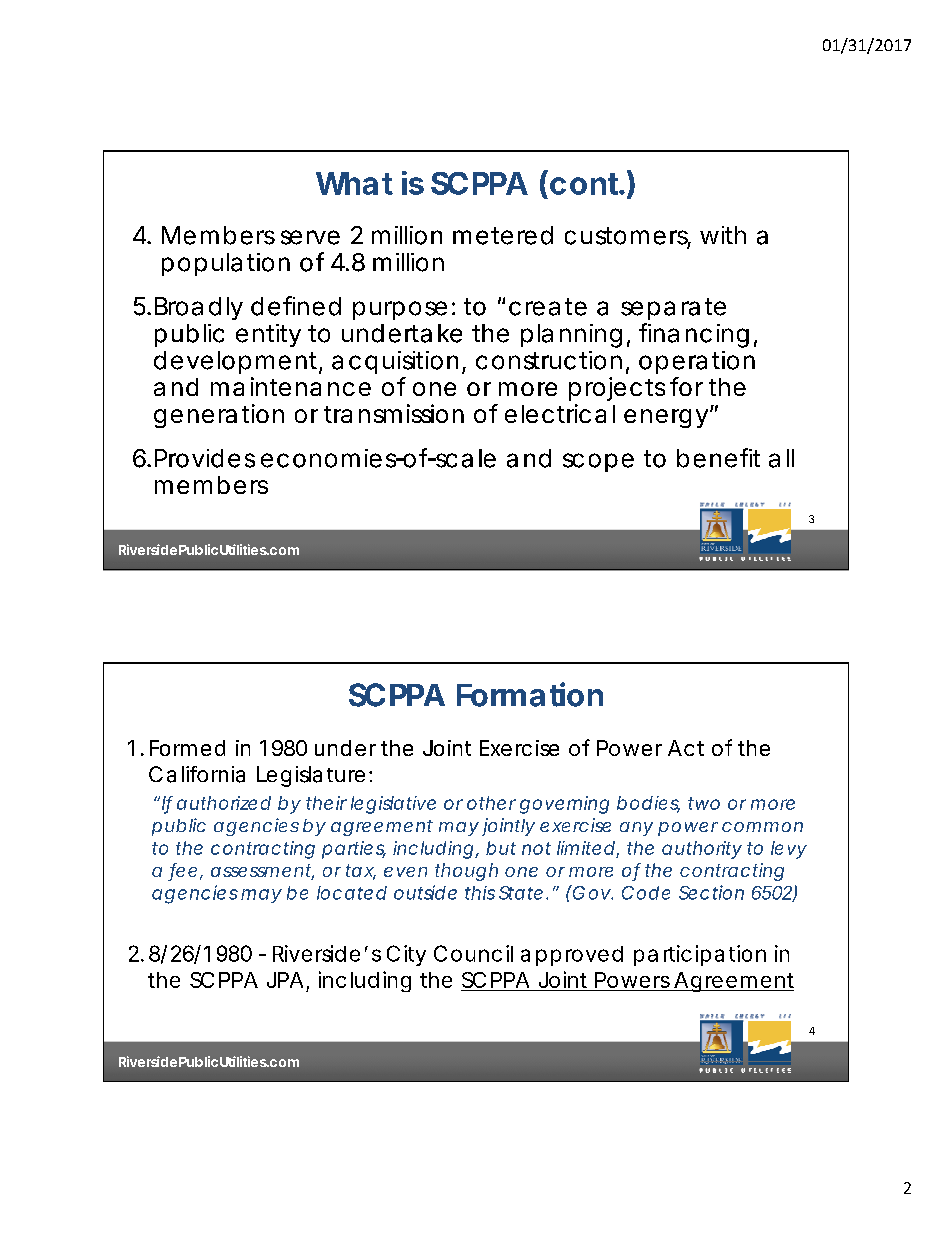  I want to click on Formation, so click(530, 694).
